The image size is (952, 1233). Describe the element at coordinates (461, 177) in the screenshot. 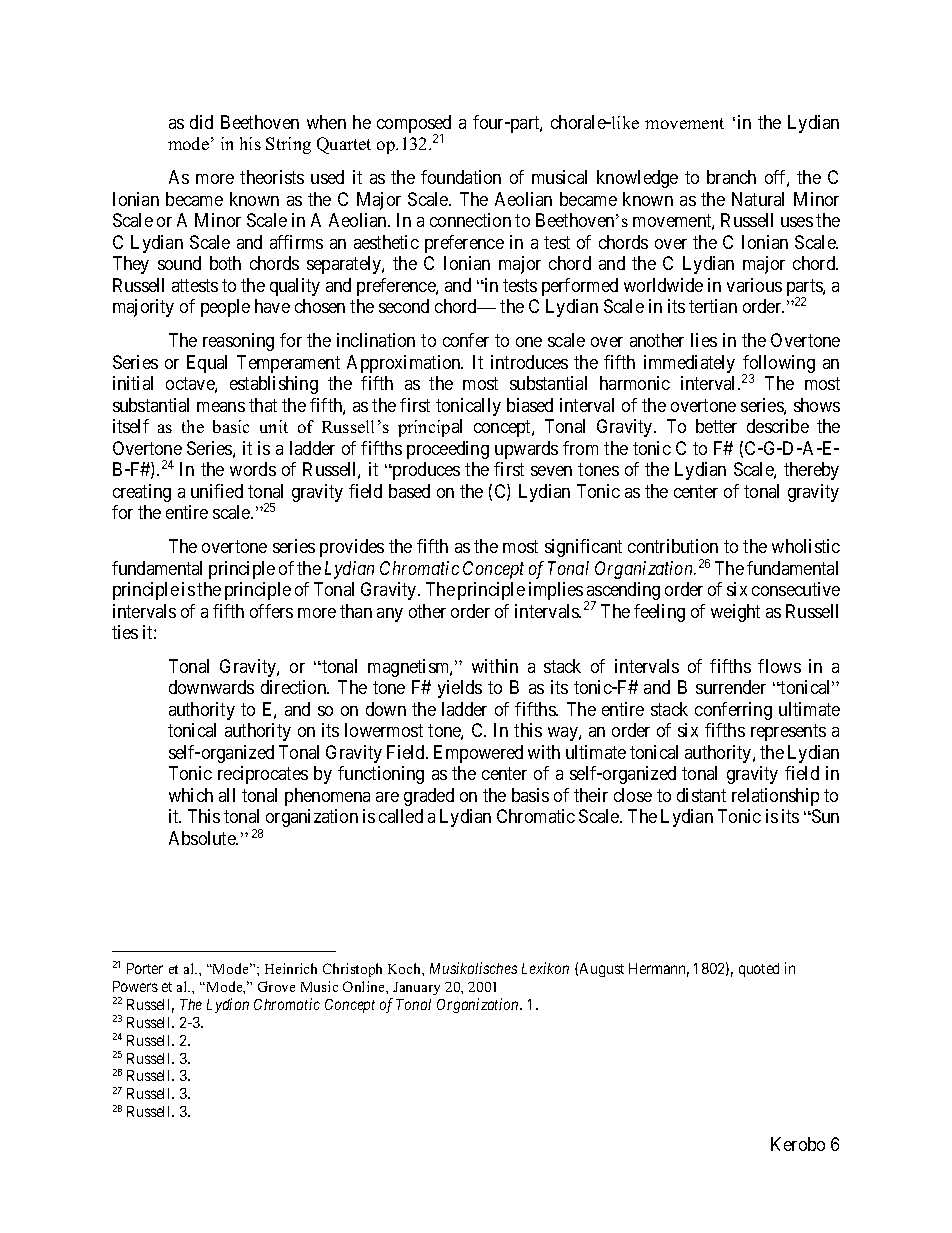

I see `foundation` at that location.
